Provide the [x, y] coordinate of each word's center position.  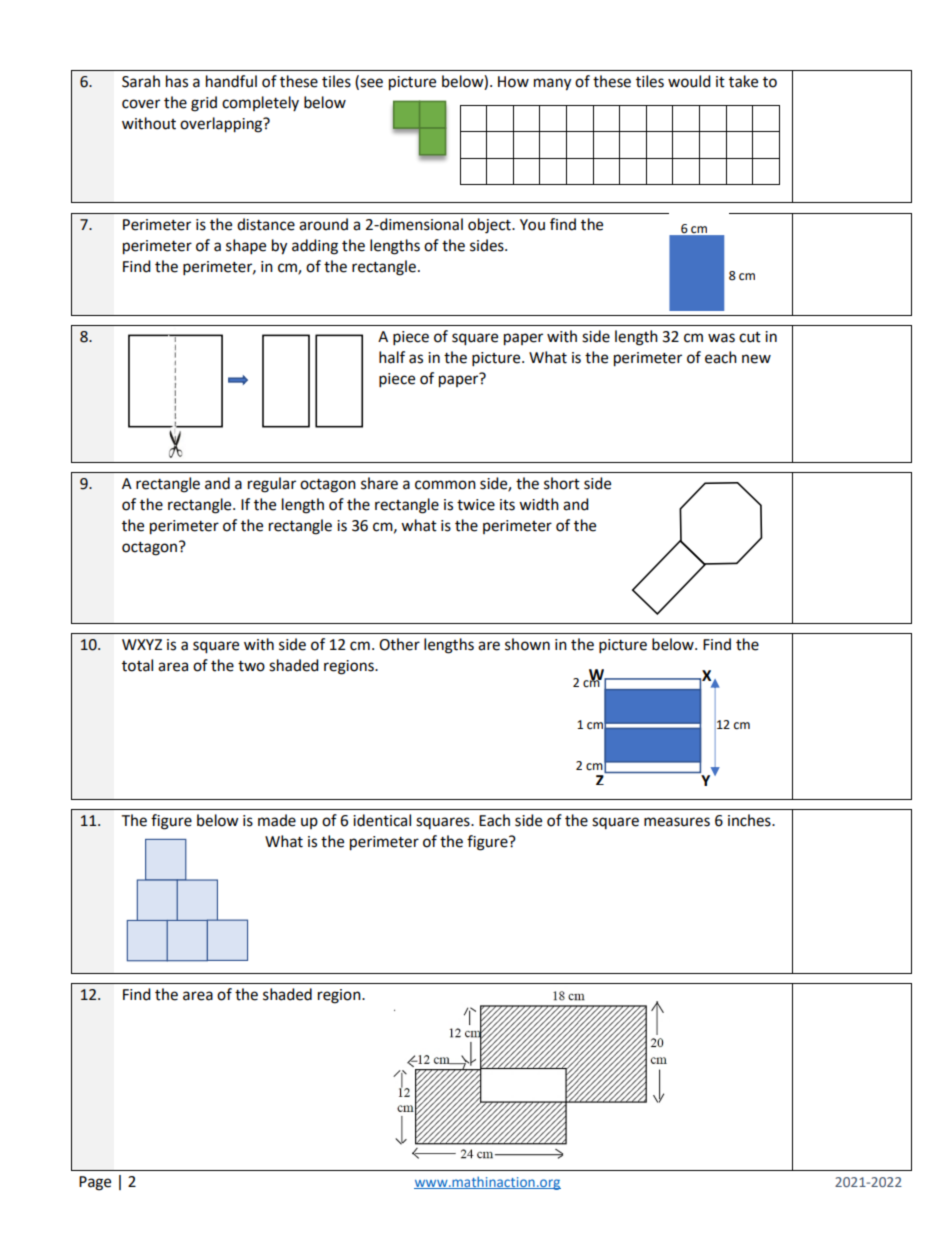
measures [677, 822]
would [689, 81]
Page [95, 1183]
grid [204, 104]
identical [382, 820]
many [552, 84]
